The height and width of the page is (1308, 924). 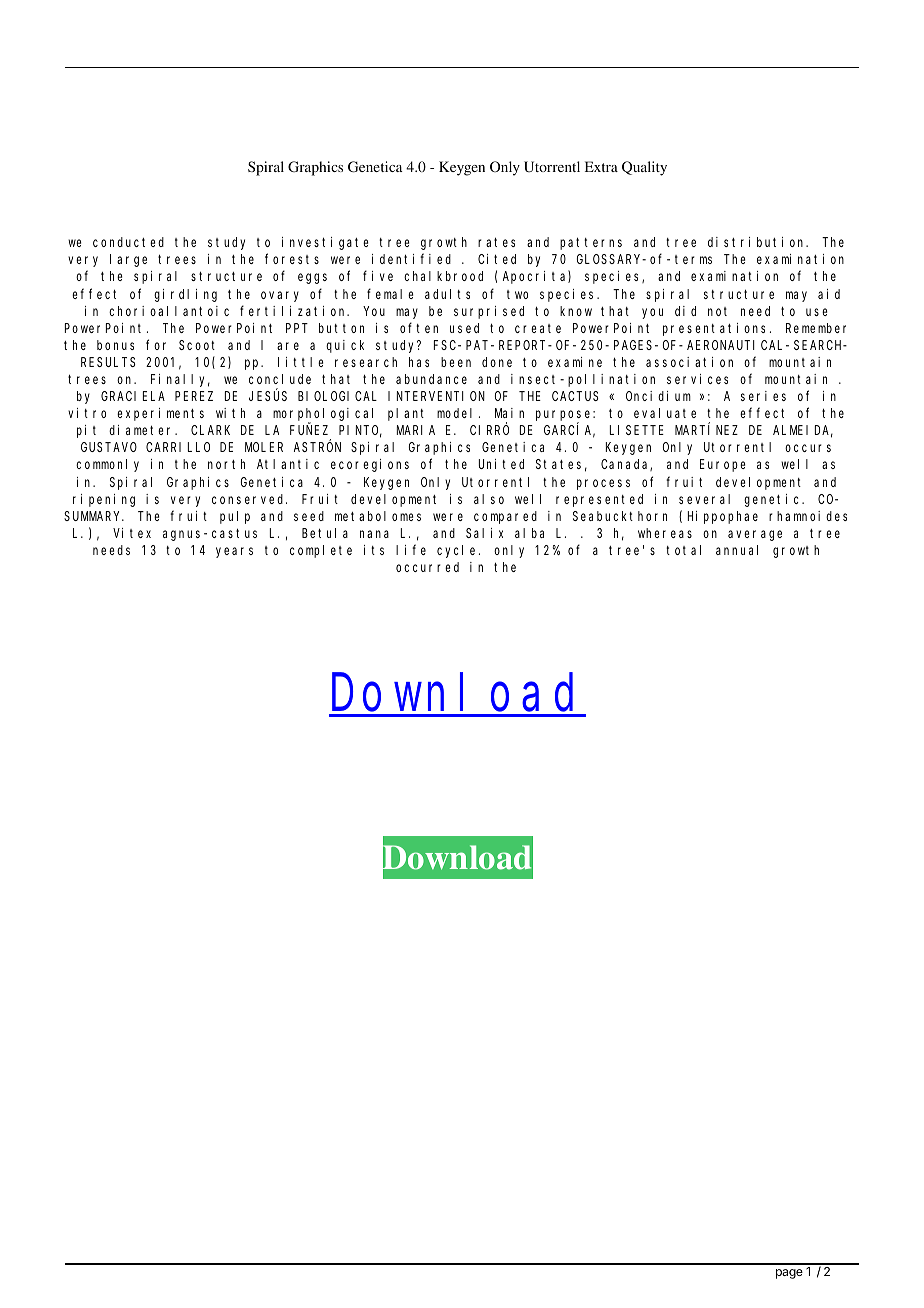 What do you see at coordinates (447, 294) in the page?
I see `adults` at bounding box center [447, 294].
